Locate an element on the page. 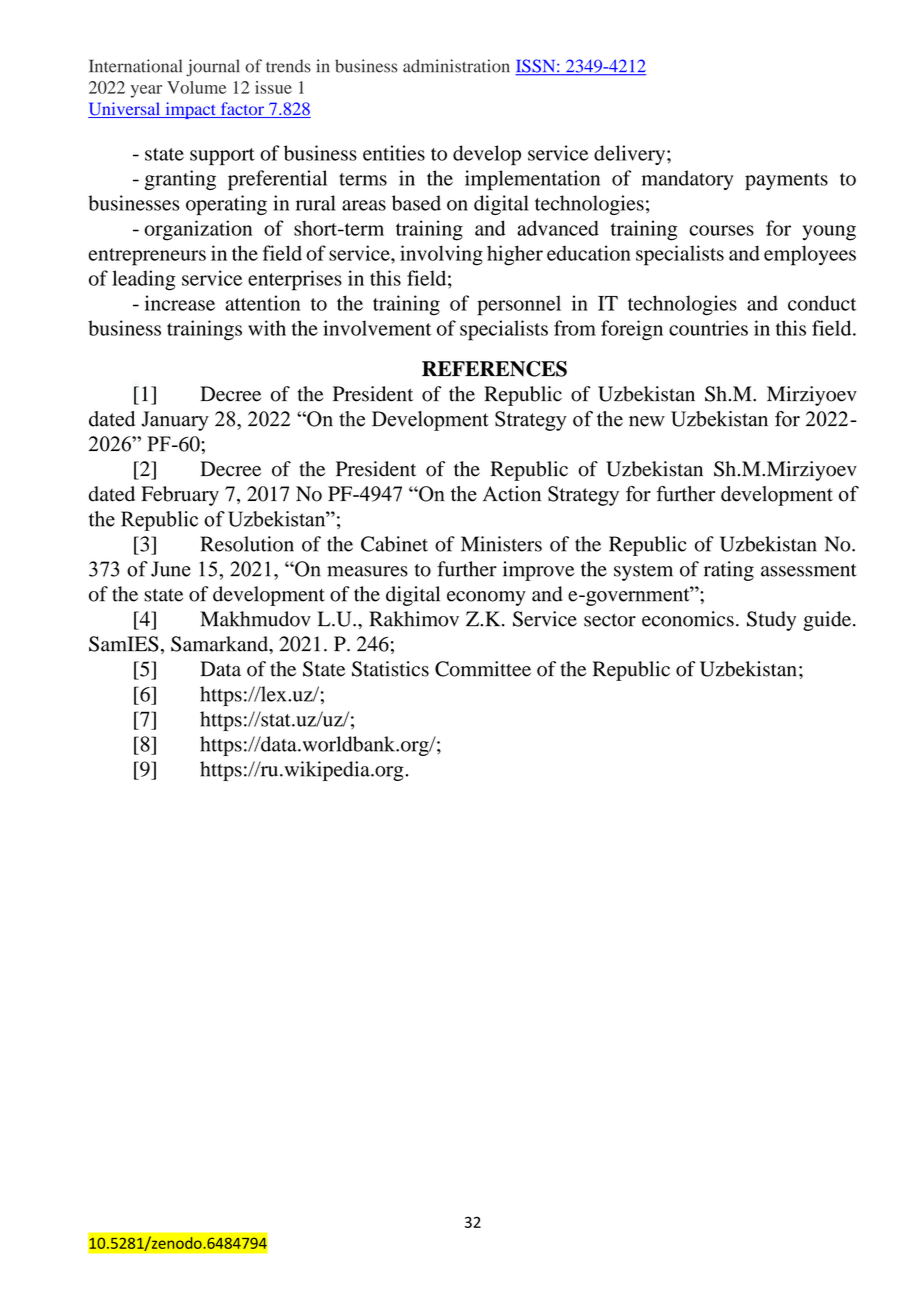  June is located at coordinates (171, 569).
